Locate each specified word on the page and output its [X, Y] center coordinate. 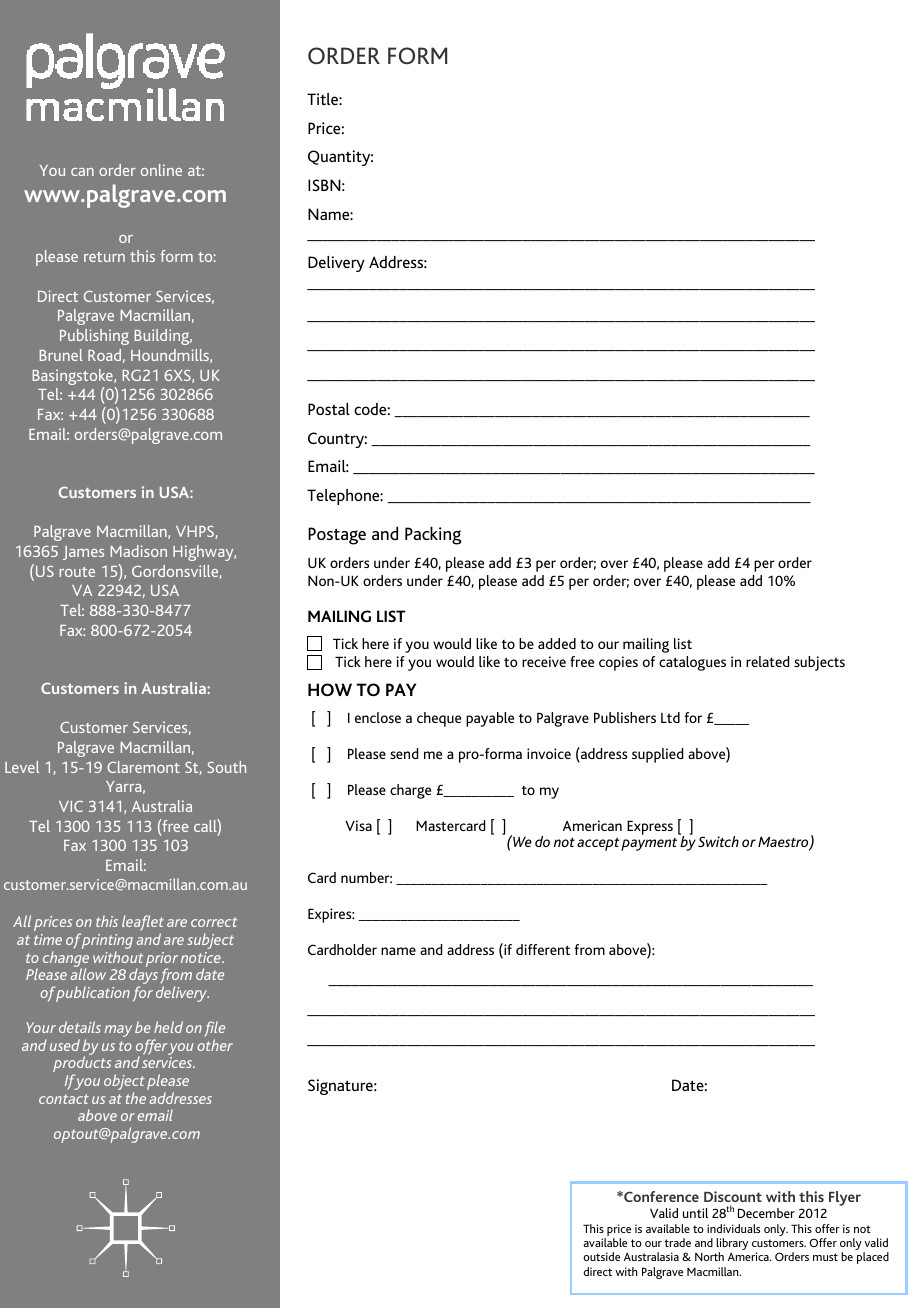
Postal [329, 409]
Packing [433, 535]
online [161, 170]
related [767, 661]
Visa [358, 825]
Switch [718, 841]
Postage [337, 536]
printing [107, 943]
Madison [139, 551]
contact [64, 1099]
